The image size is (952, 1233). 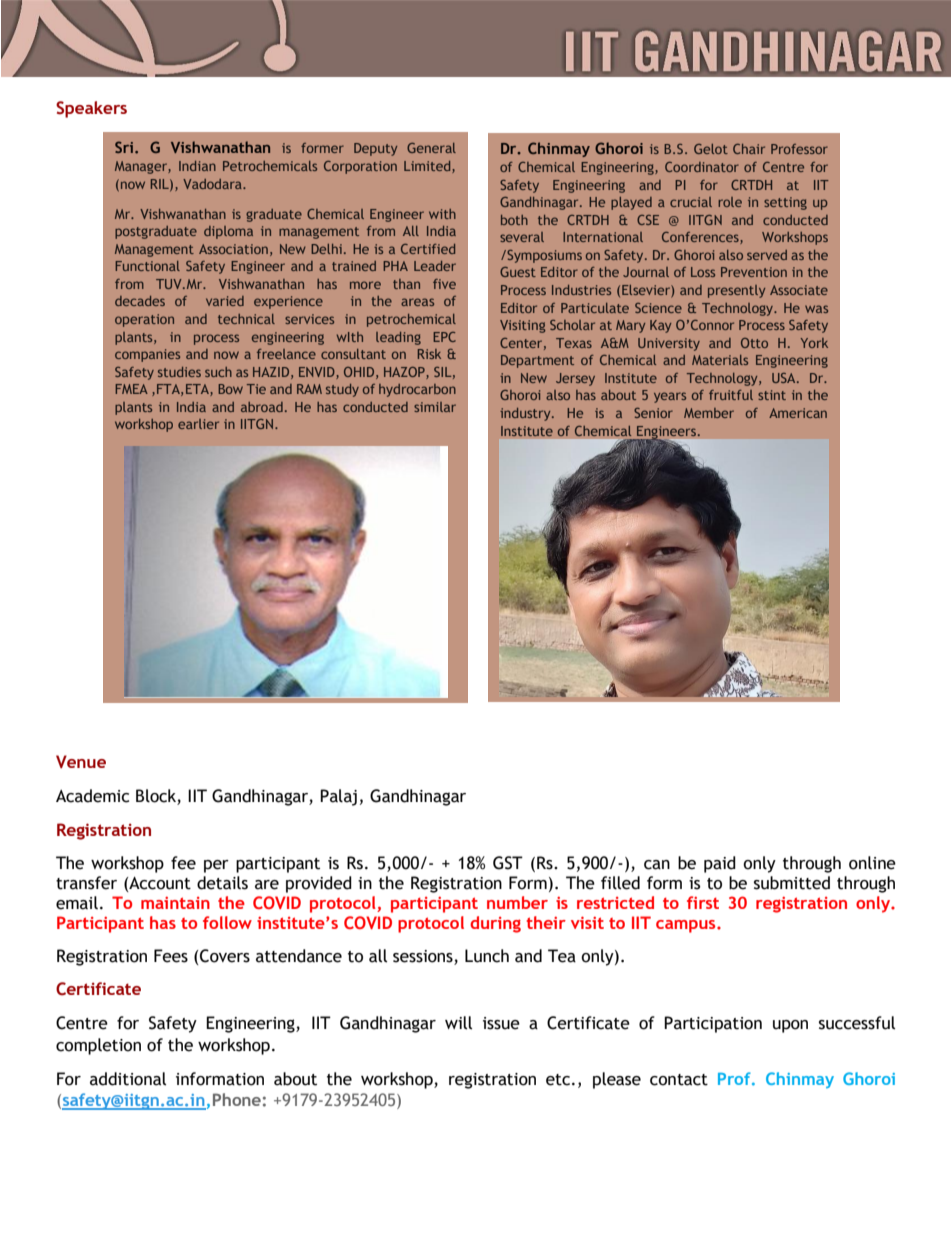 I want to click on industry, so click(x=526, y=414).
